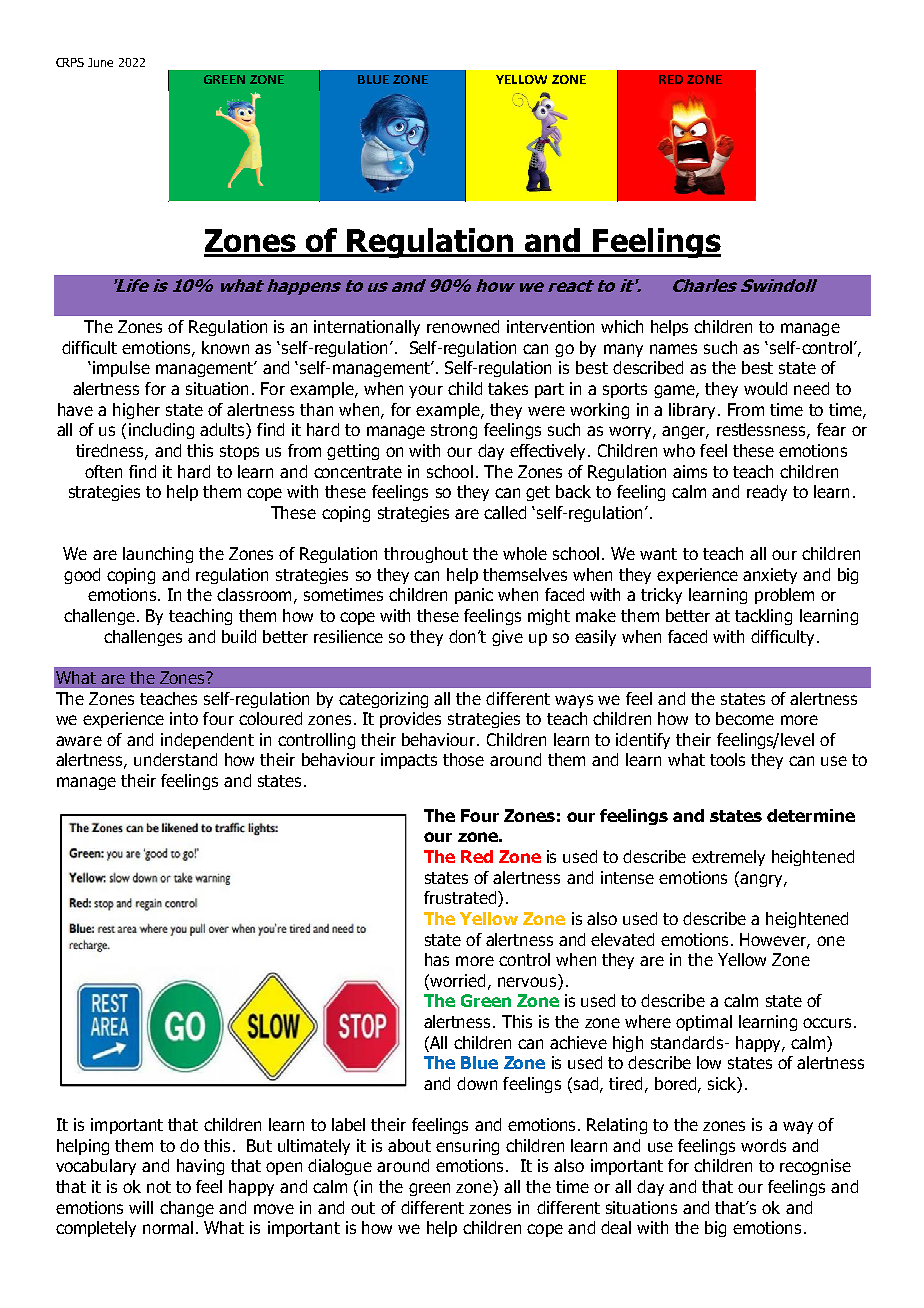 The image size is (924, 1308). Describe the element at coordinates (100, 62) in the document. I see `June` at that location.
